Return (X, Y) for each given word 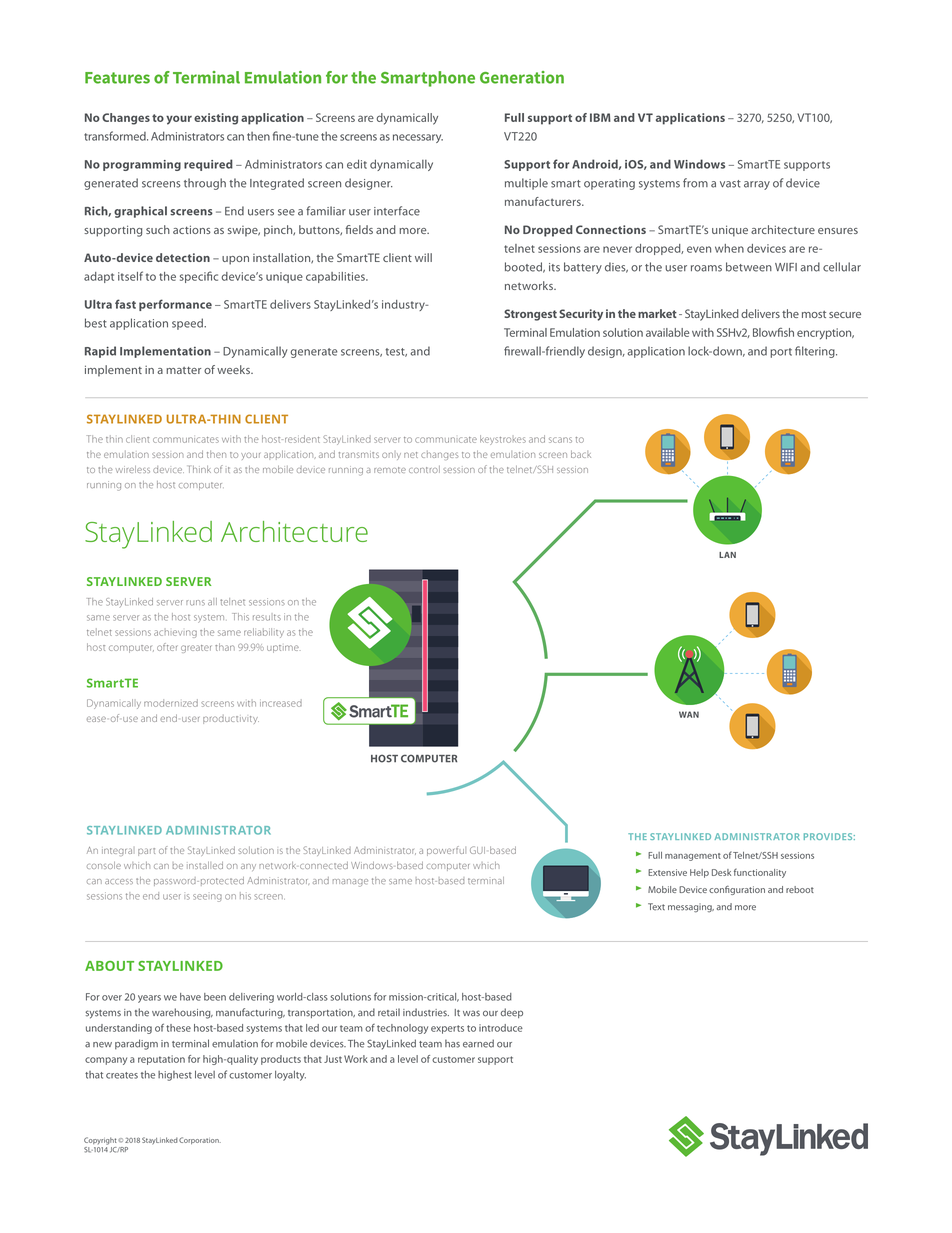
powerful (446, 851)
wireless (133, 469)
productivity (231, 719)
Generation (522, 77)
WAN (689, 714)
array (757, 185)
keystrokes (503, 440)
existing (216, 119)
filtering (816, 352)
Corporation (200, 1140)
